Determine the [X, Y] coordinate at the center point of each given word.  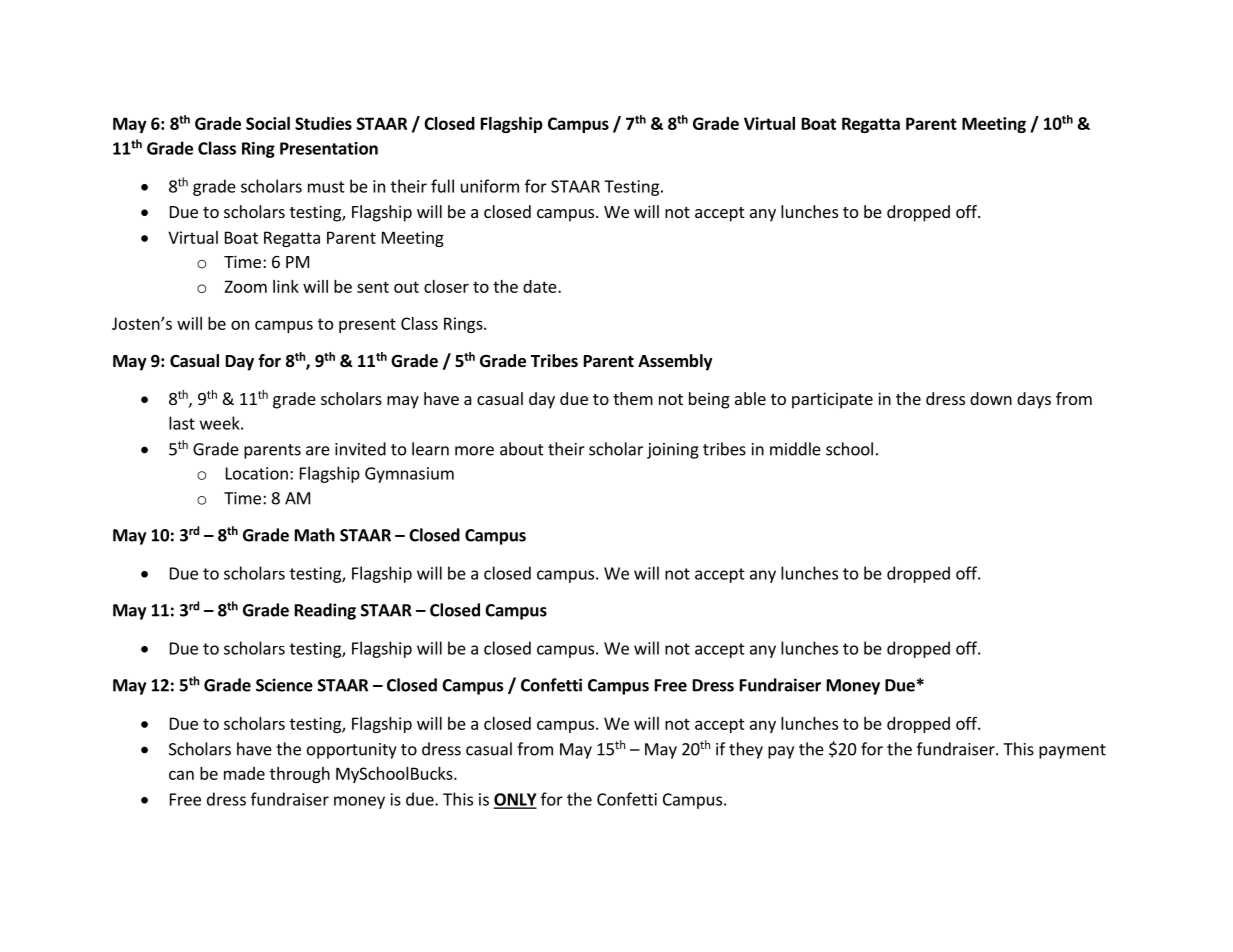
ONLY [515, 800]
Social [268, 123]
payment [1072, 751]
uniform [490, 186]
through [300, 775]
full [442, 186]
